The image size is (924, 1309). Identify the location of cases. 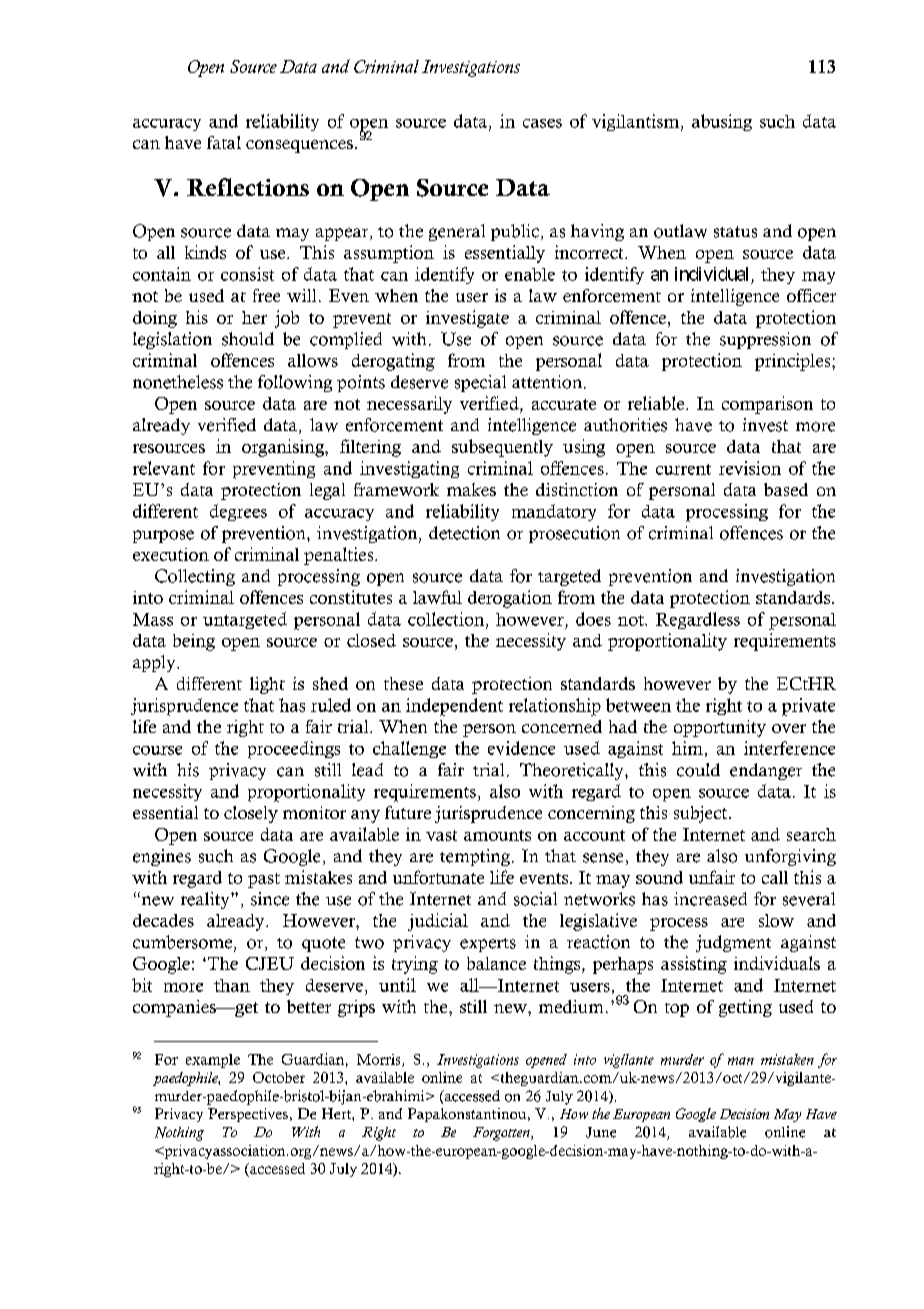
(542, 123).
